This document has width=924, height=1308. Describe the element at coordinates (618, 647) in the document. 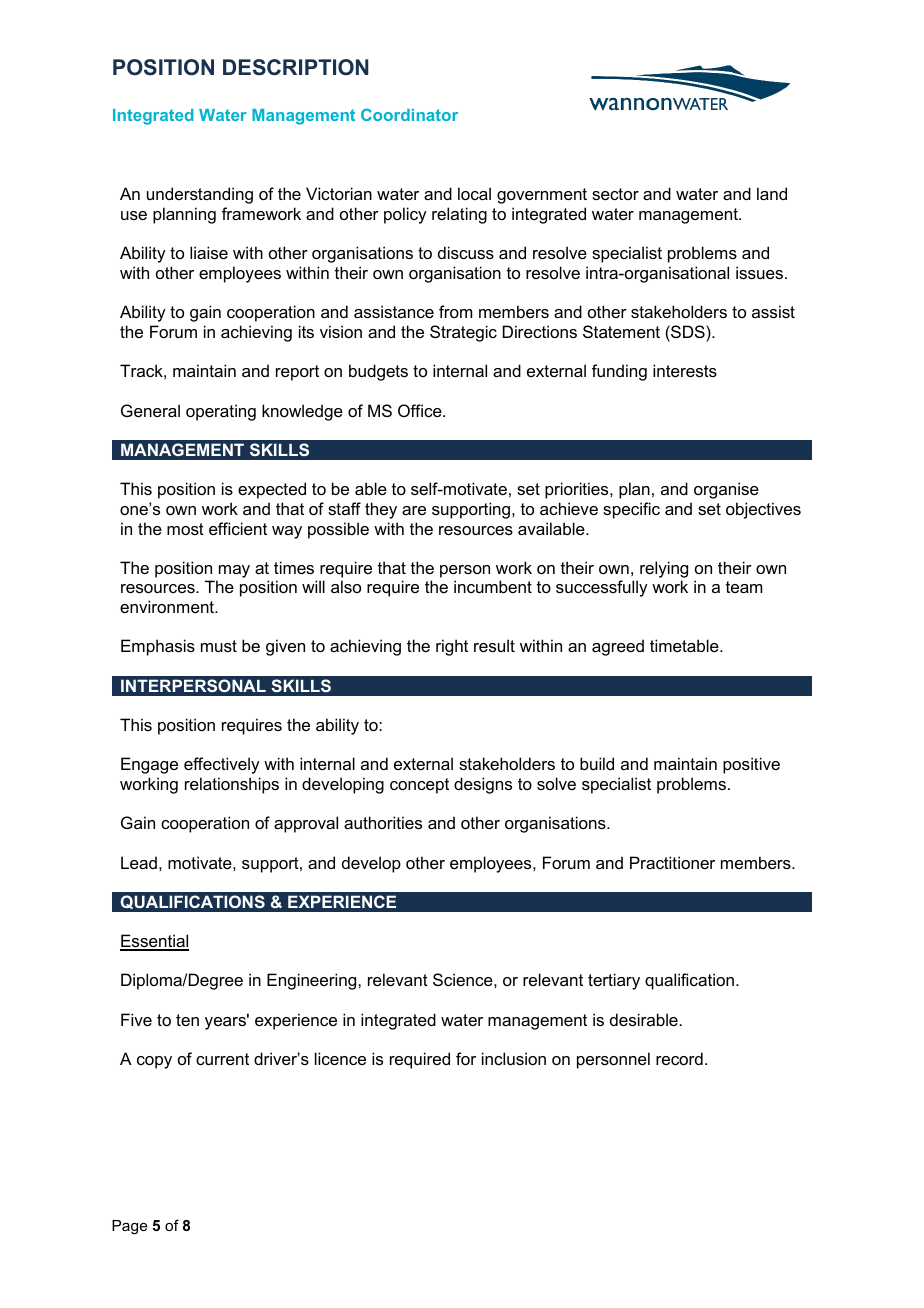

I see `agreed` at that location.
